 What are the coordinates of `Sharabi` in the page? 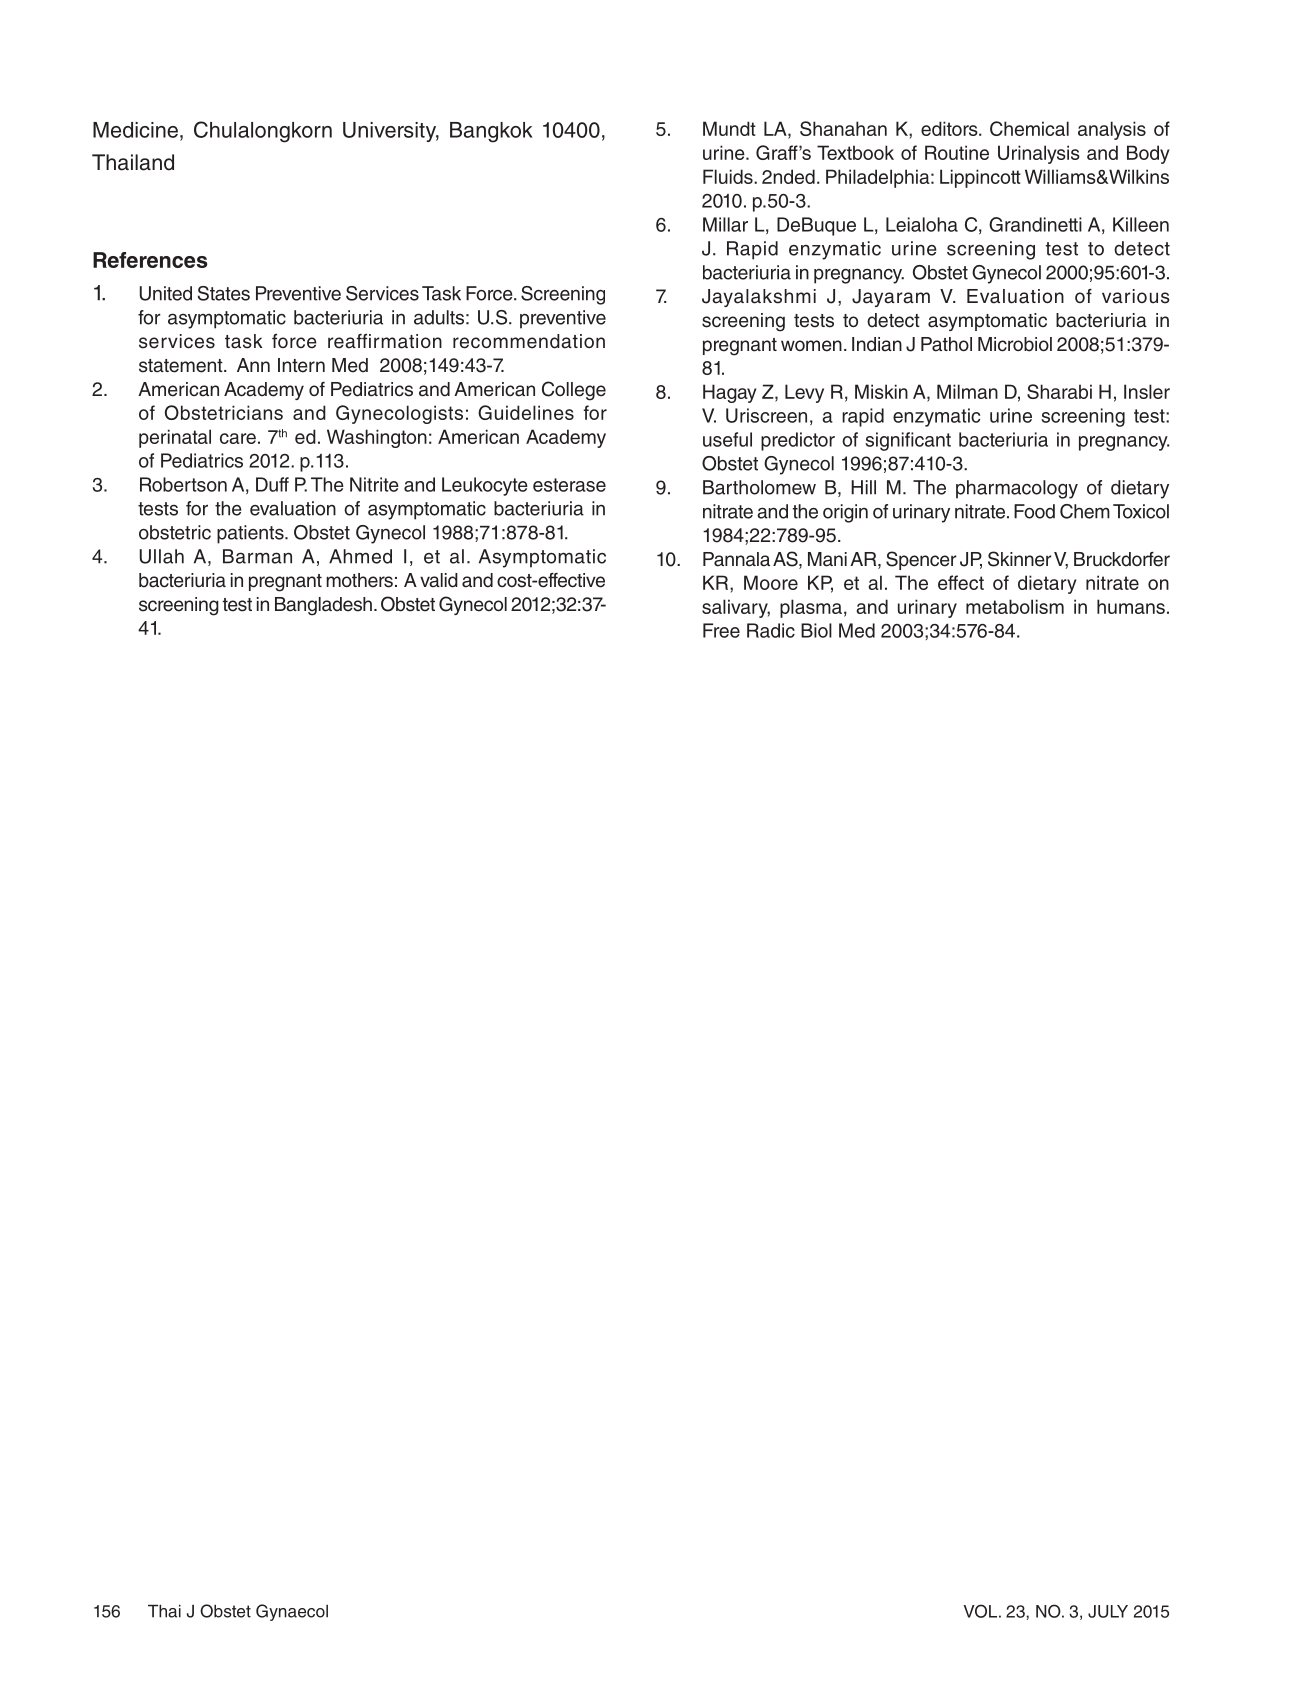 It's located at (1059, 391).
